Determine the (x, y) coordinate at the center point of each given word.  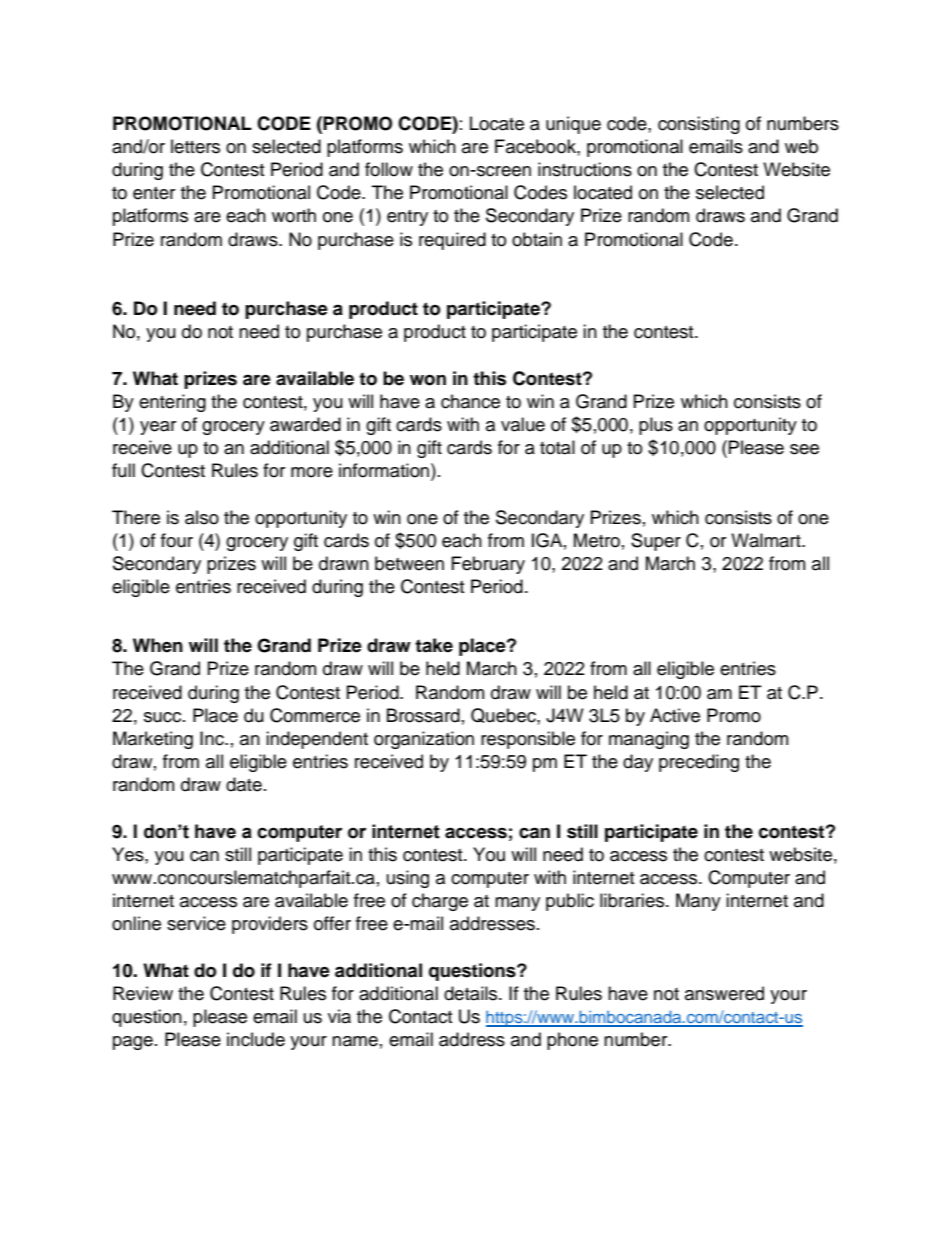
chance (470, 401)
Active (675, 715)
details (472, 993)
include (256, 1039)
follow (389, 169)
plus (656, 426)
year (158, 428)
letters (195, 146)
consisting (699, 125)
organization (424, 740)
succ (164, 717)
